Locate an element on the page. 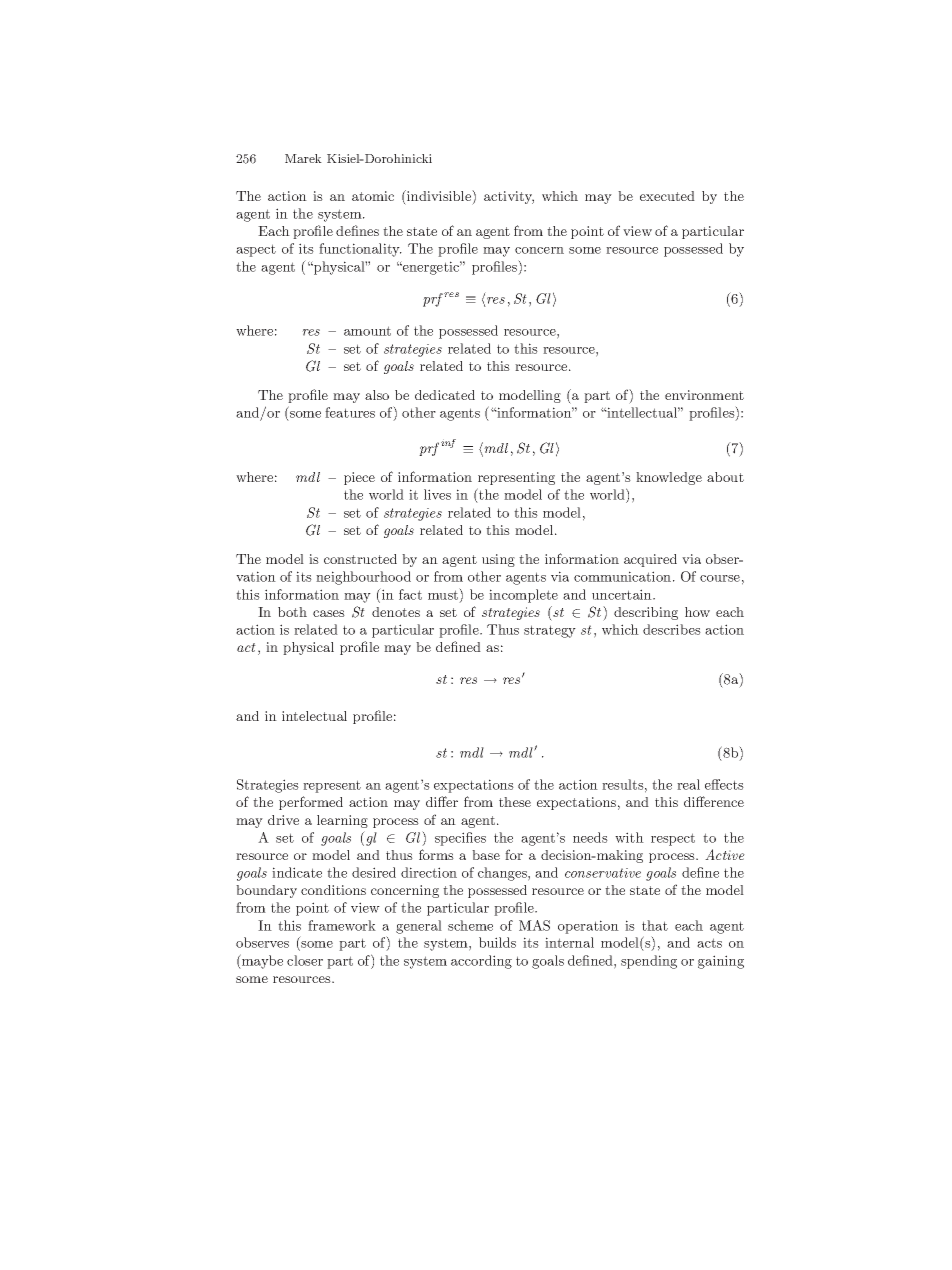 The image size is (952, 1270). builds is located at coordinates (497, 942).
